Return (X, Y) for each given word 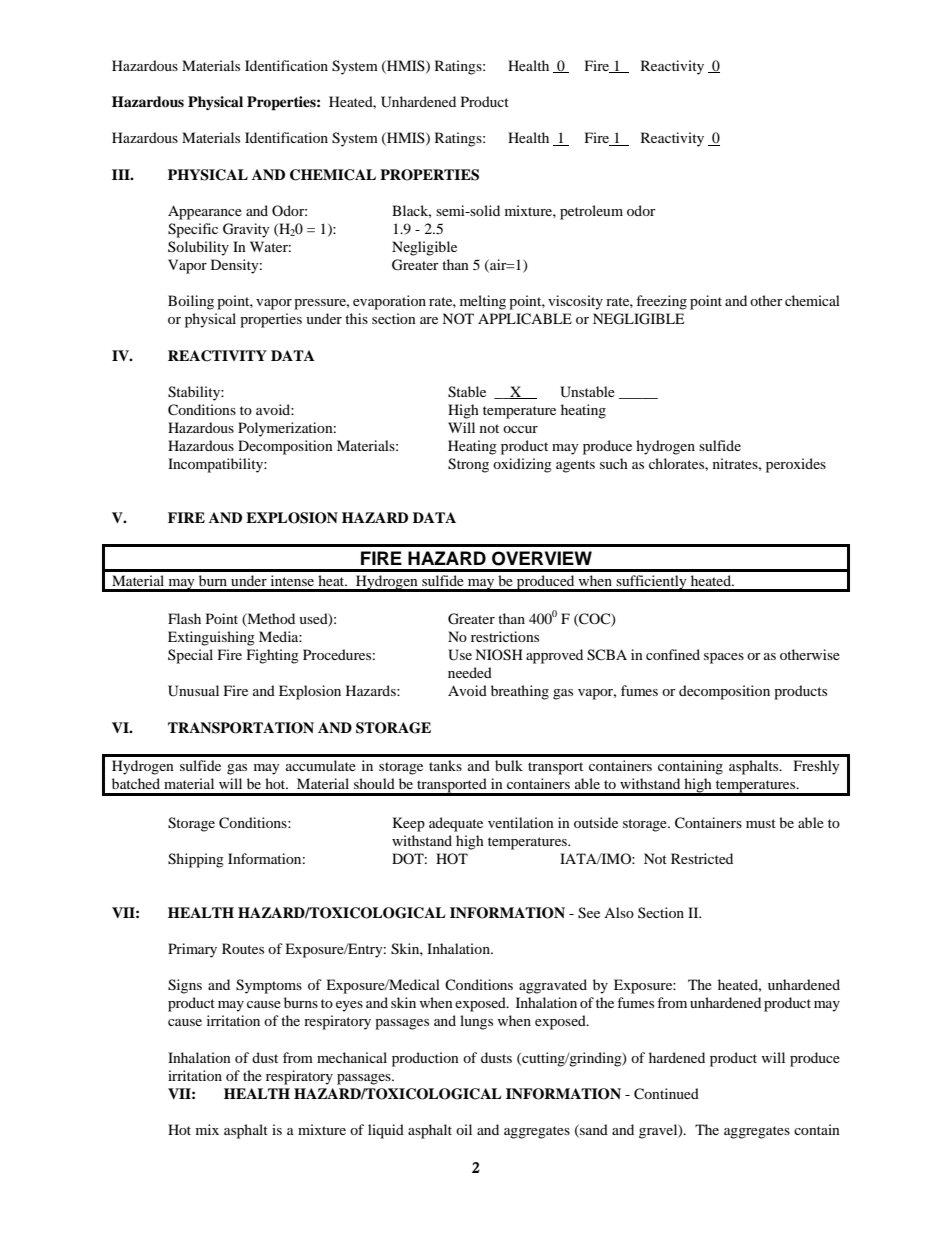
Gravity (246, 230)
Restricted (702, 858)
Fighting (273, 656)
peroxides (796, 465)
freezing (661, 302)
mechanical (352, 1057)
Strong (468, 465)
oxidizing (522, 465)
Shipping (196, 860)
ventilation (521, 822)
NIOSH (499, 655)
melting (483, 302)
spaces (724, 658)
